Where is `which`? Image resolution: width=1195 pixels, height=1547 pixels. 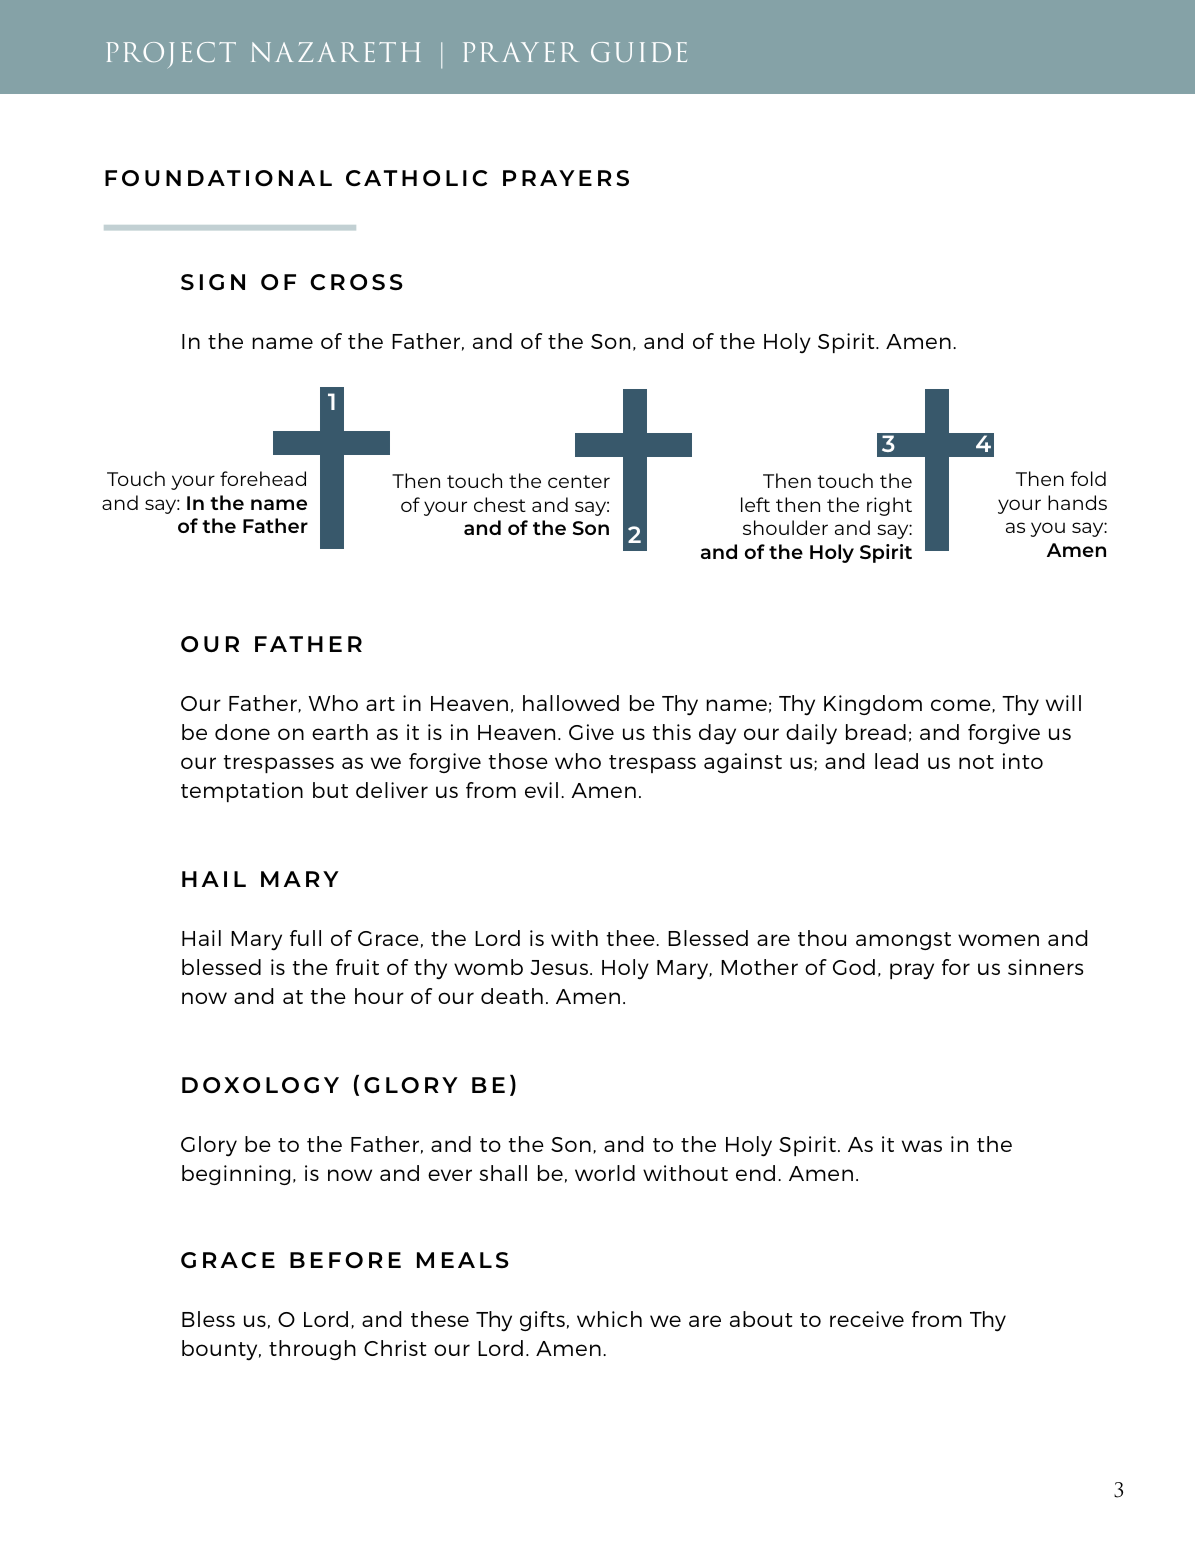 which is located at coordinates (609, 1319).
